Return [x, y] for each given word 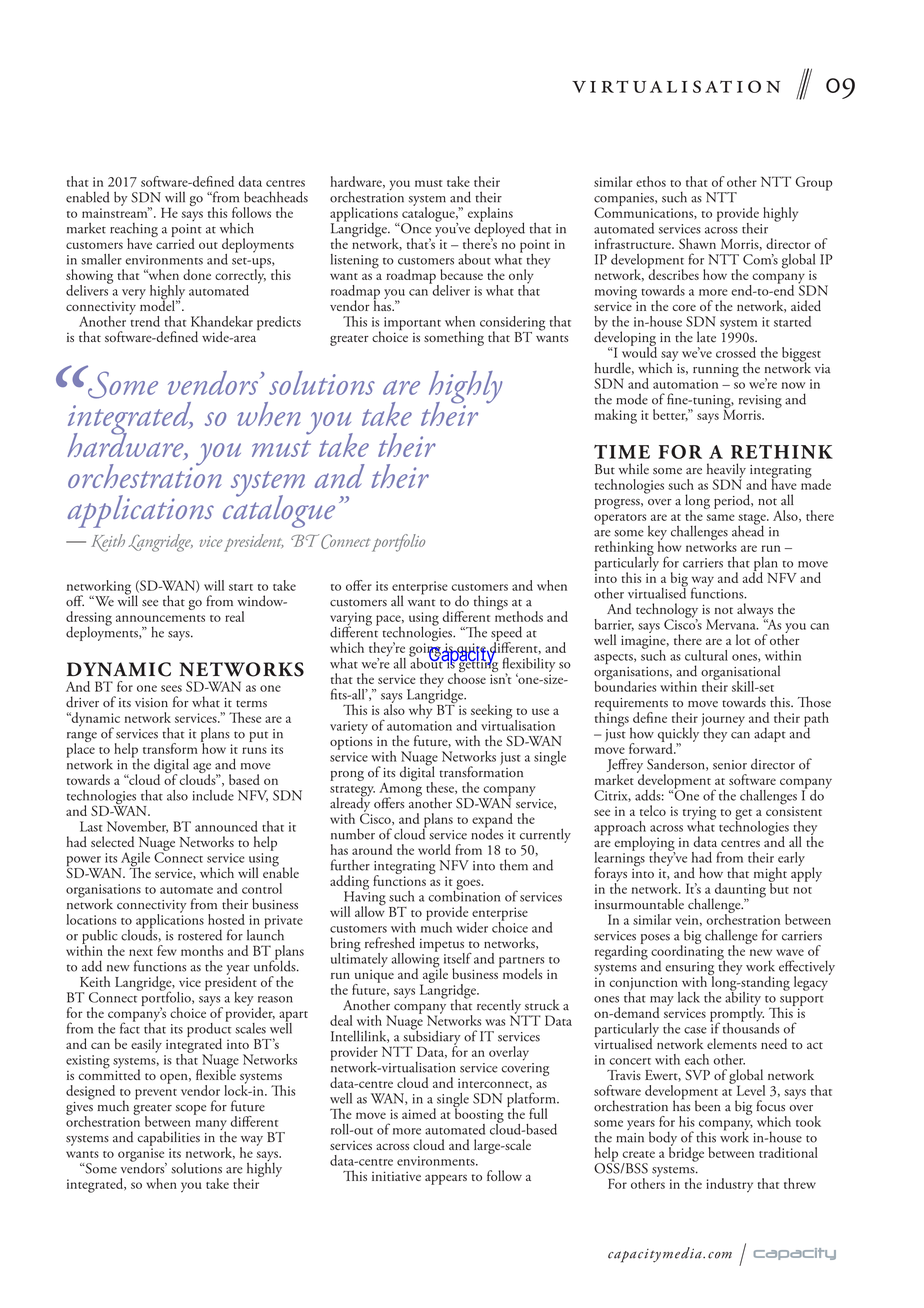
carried [174, 242]
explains [490, 215]
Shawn [697, 243]
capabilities [168, 1138]
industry [729, 1185]
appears [446, 1180]
